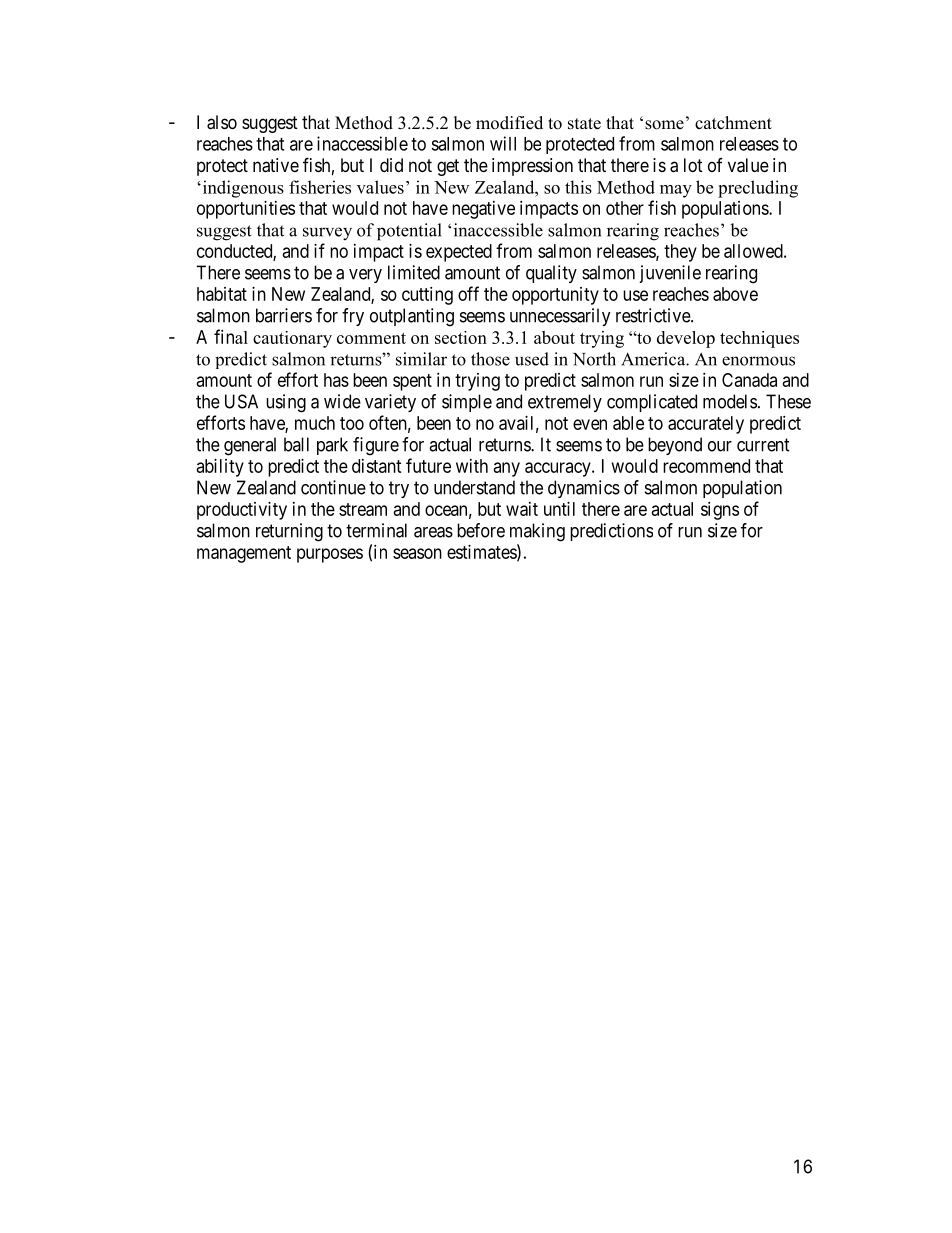 The width and height of the screenshot is (952, 1233). I want to click on quality, so click(551, 274).
